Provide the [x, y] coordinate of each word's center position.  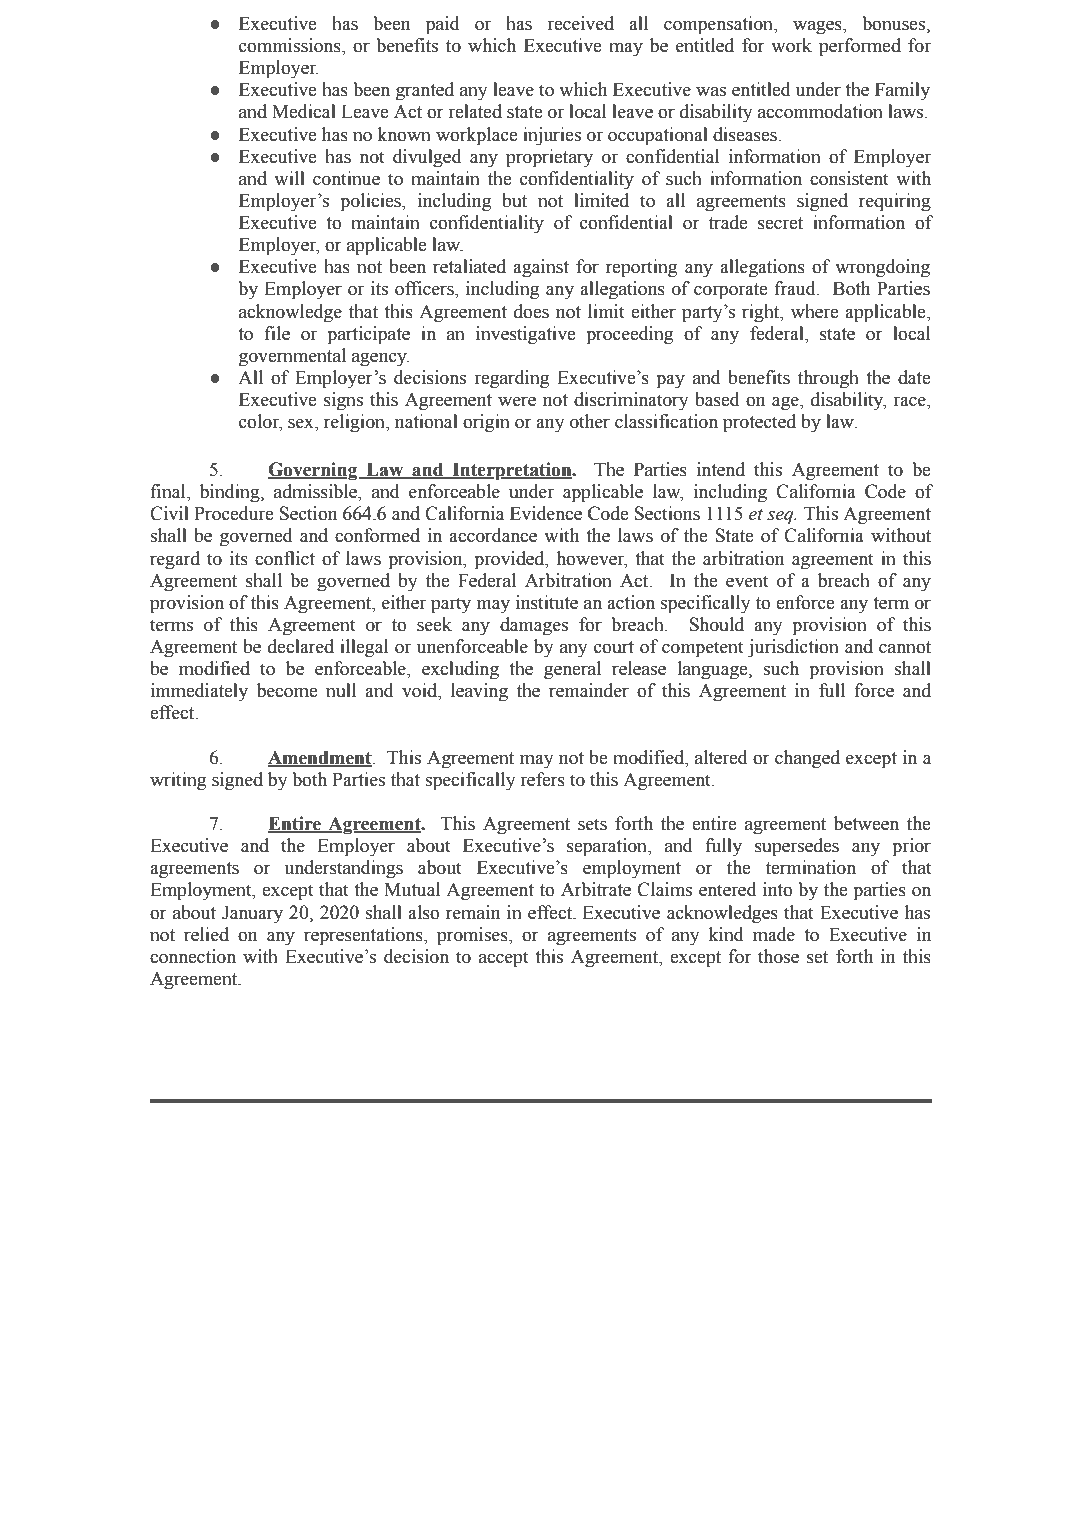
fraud [796, 288]
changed [807, 759]
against [541, 268]
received [580, 23]
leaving [479, 692]
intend [721, 469]
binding [231, 493]
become [287, 690]
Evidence [546, 513]
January [252, 914]
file [277, 333]
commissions [291, 46]
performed [860, 47]
